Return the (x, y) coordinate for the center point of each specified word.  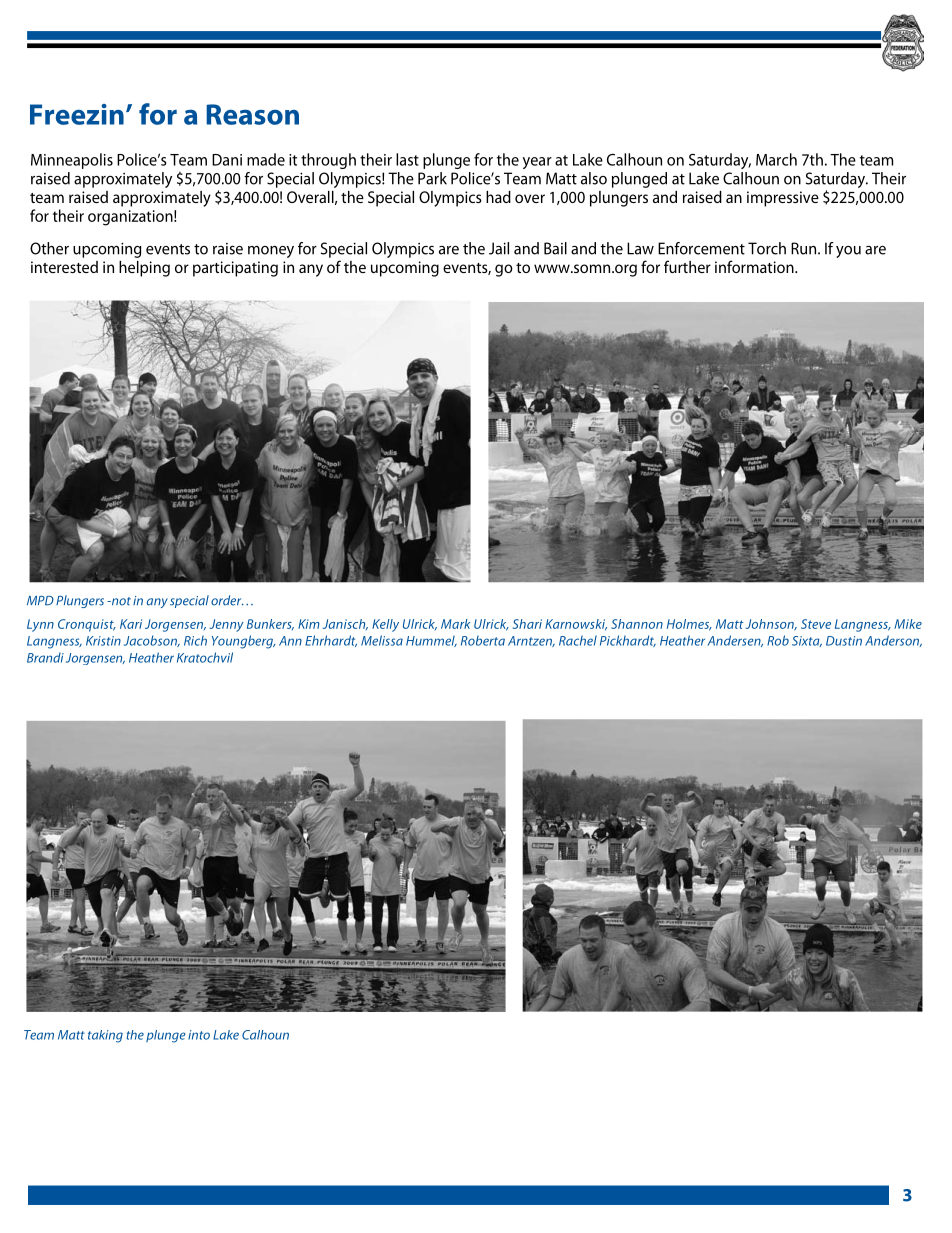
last (407, 159)
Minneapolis (72, 161)
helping (144, 269)
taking (105, 1036)
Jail (499, 248)
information (755, 266)
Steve (816, 624)
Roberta (483, 641)
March (776, 159)
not (120, 601)
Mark (455, 624)
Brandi (45, 658)
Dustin (844, 641)
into (199, 1035)
